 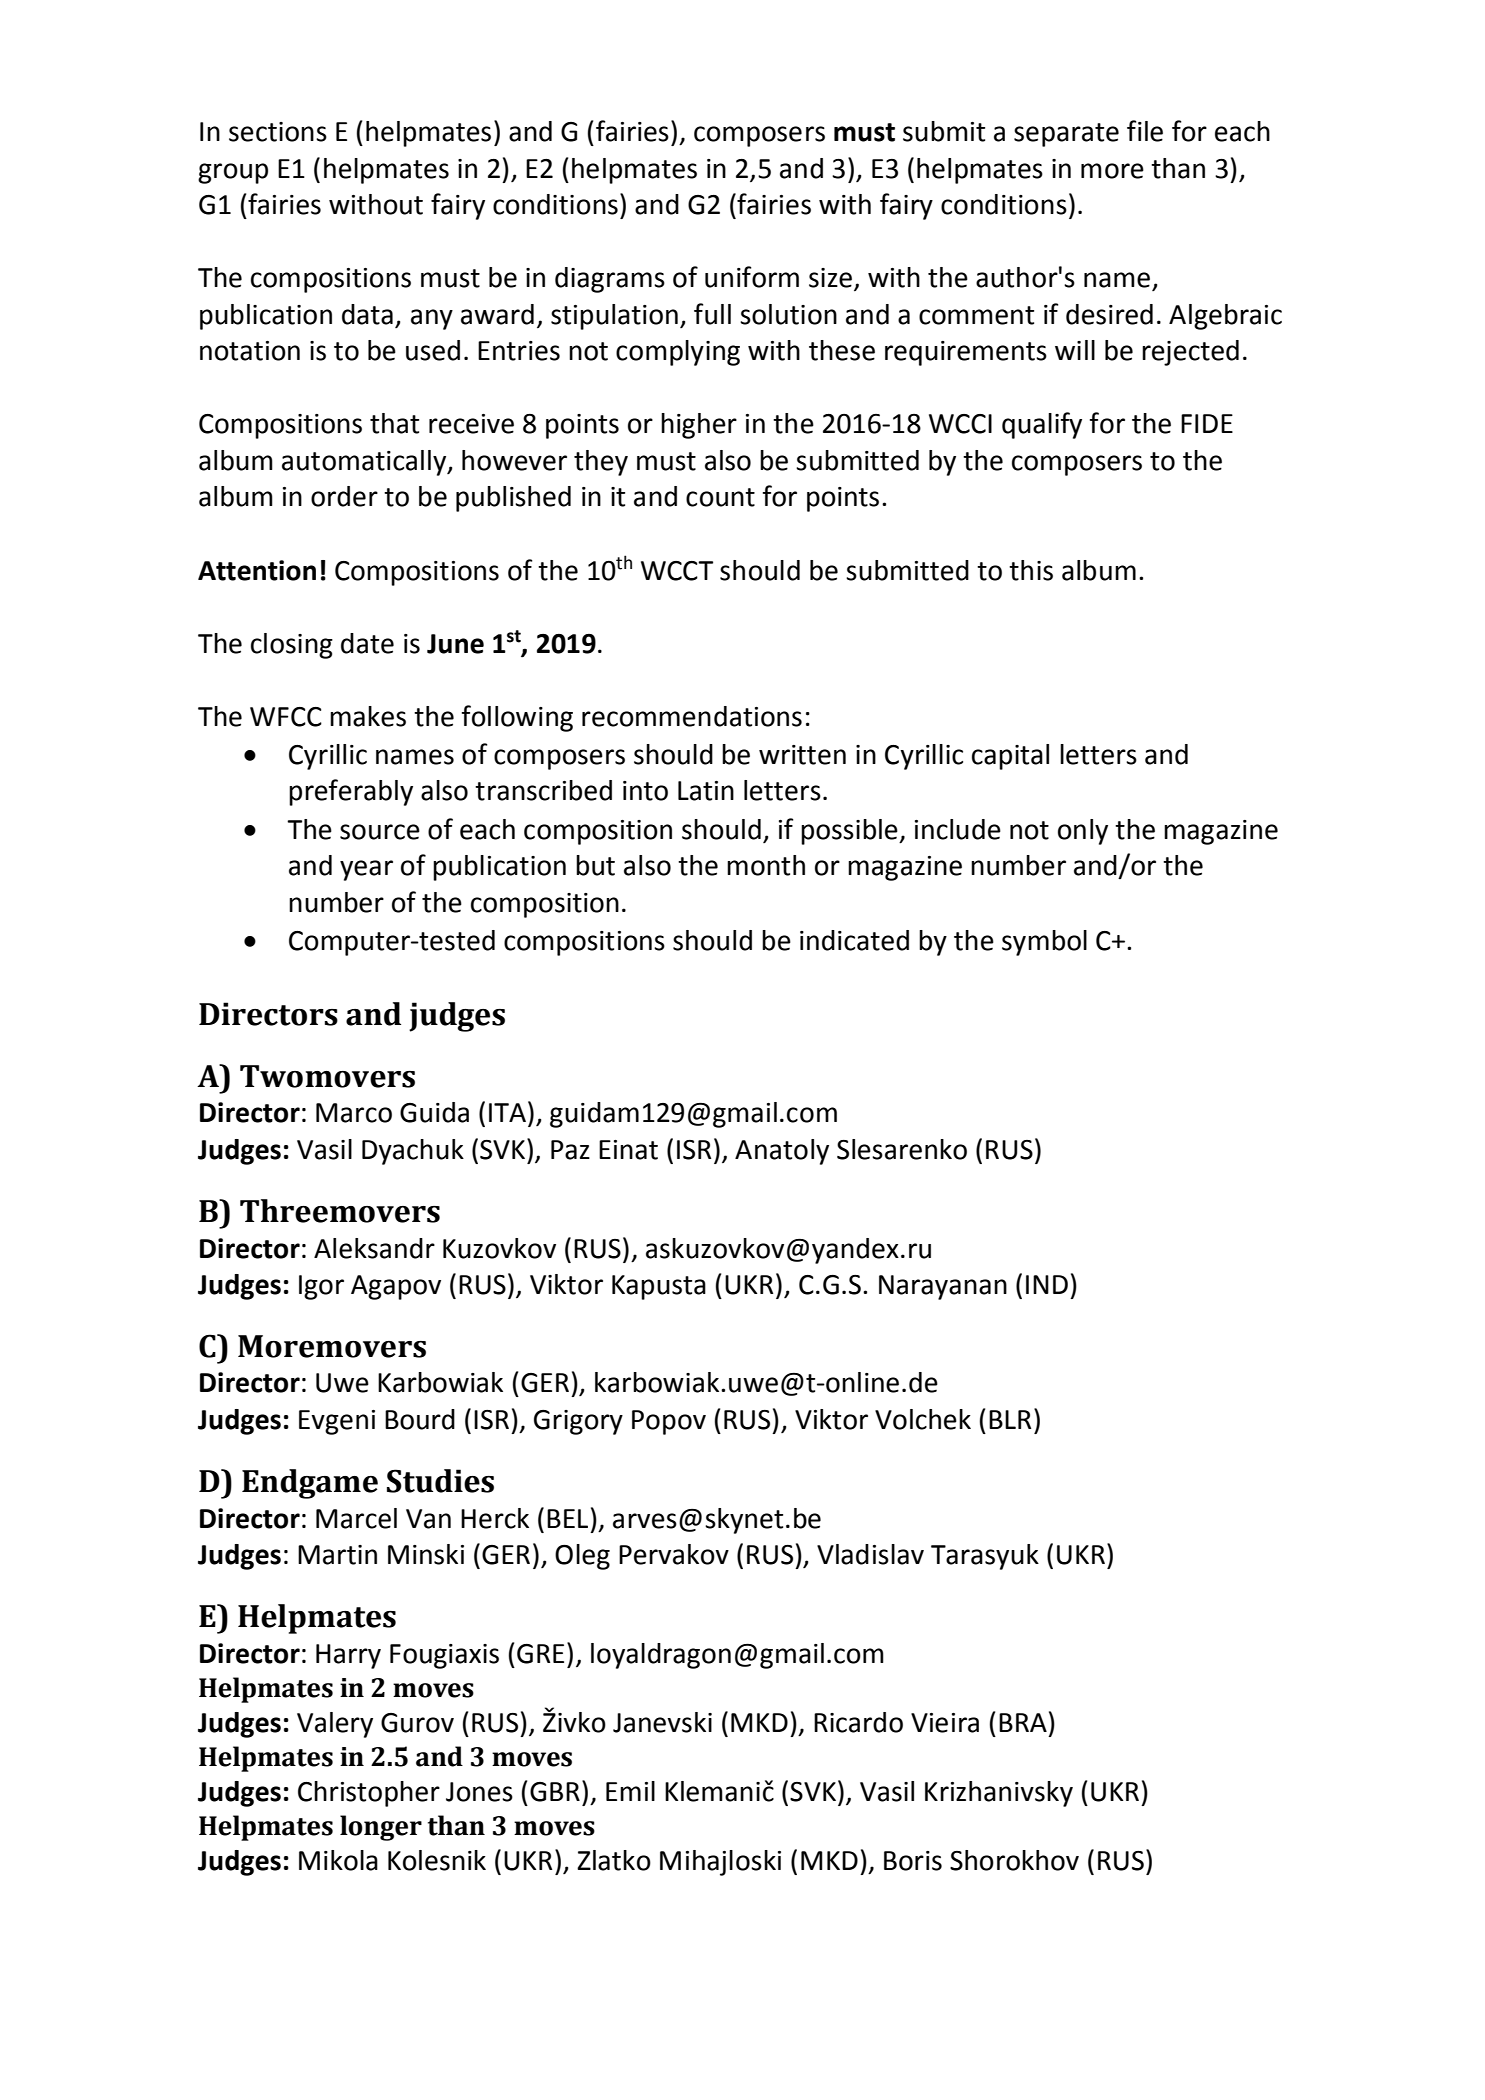 What do you see at coordinates (278, 132) in the page?
I see `sections` at bounding box center [278, 132].
